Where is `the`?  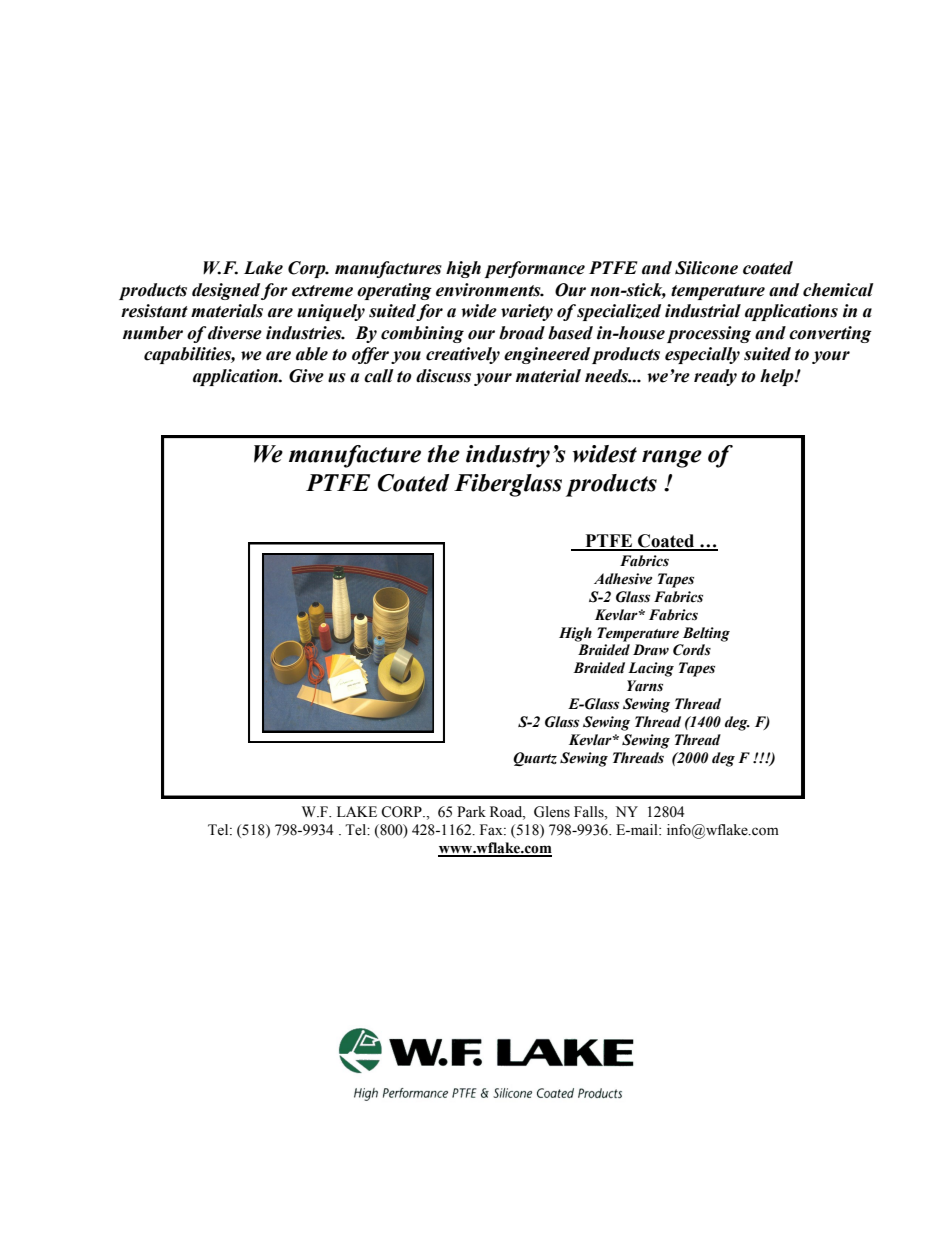 the is located at coordinates (443, 454).
